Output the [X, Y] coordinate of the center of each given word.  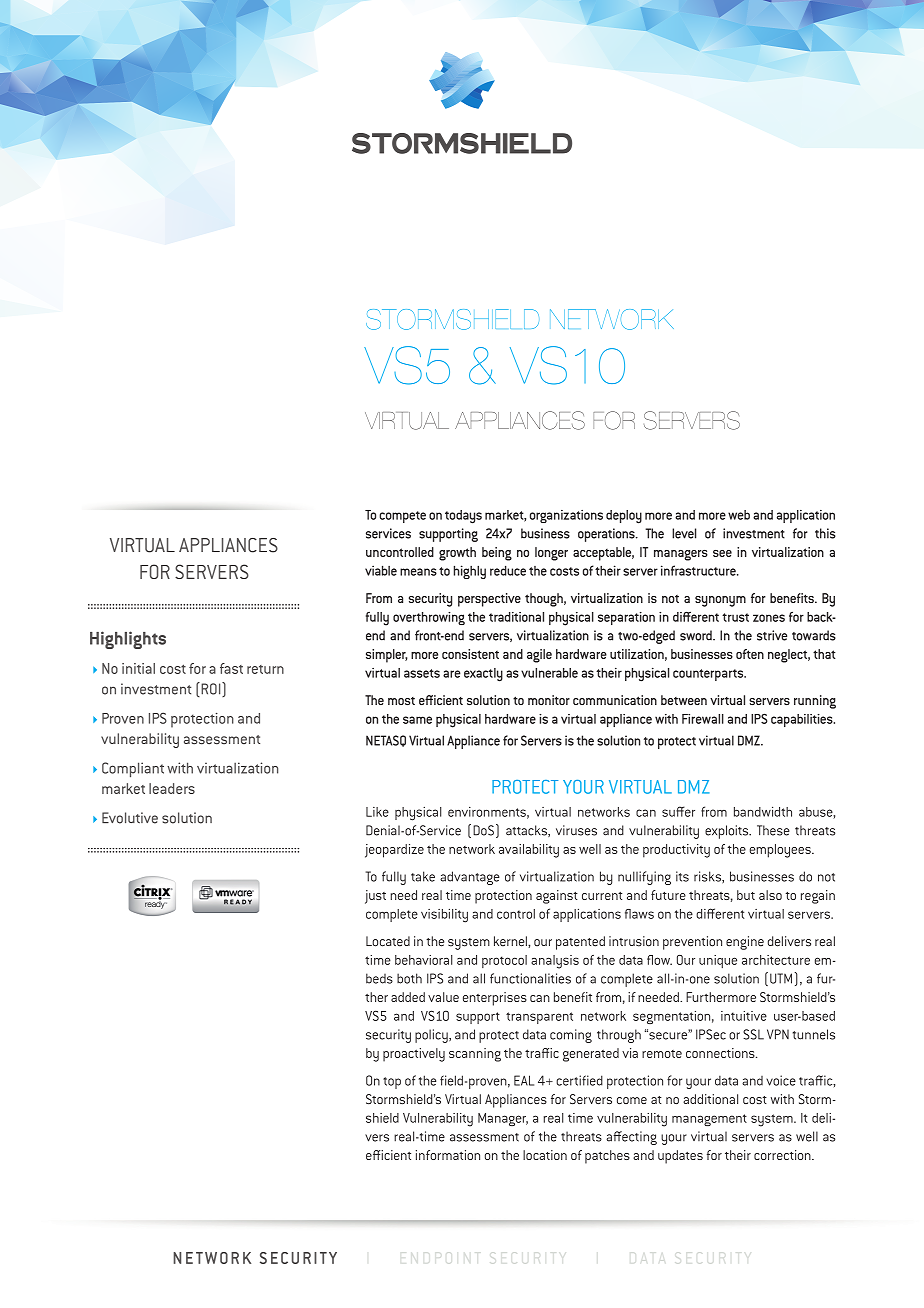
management [709, 1120]
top [392, 1083]
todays [463, 517]
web [739, 515]
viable [381, 570]
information [448, 1155]
